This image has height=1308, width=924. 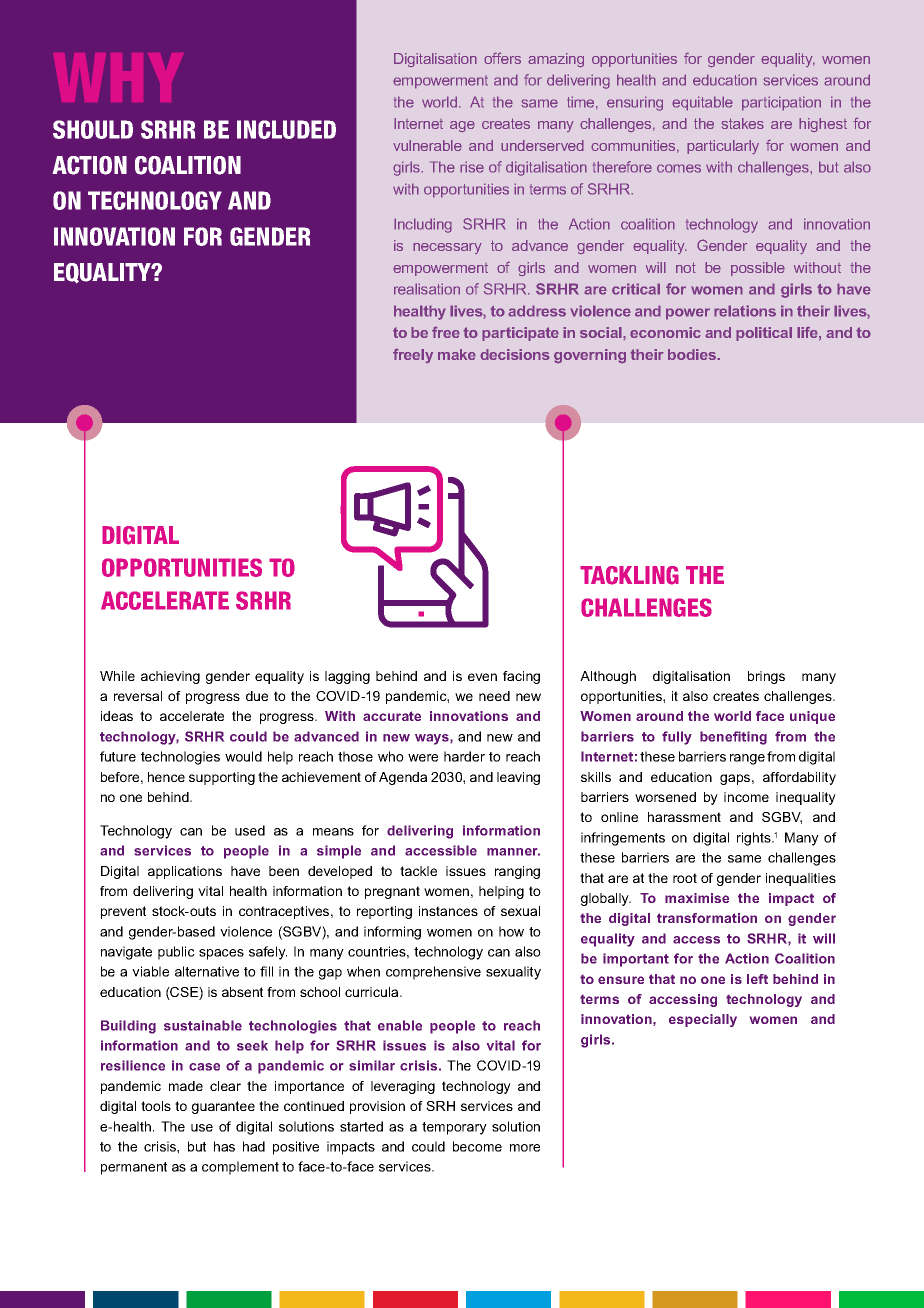 I want to click on tools, so click(x=156, y=1106).
